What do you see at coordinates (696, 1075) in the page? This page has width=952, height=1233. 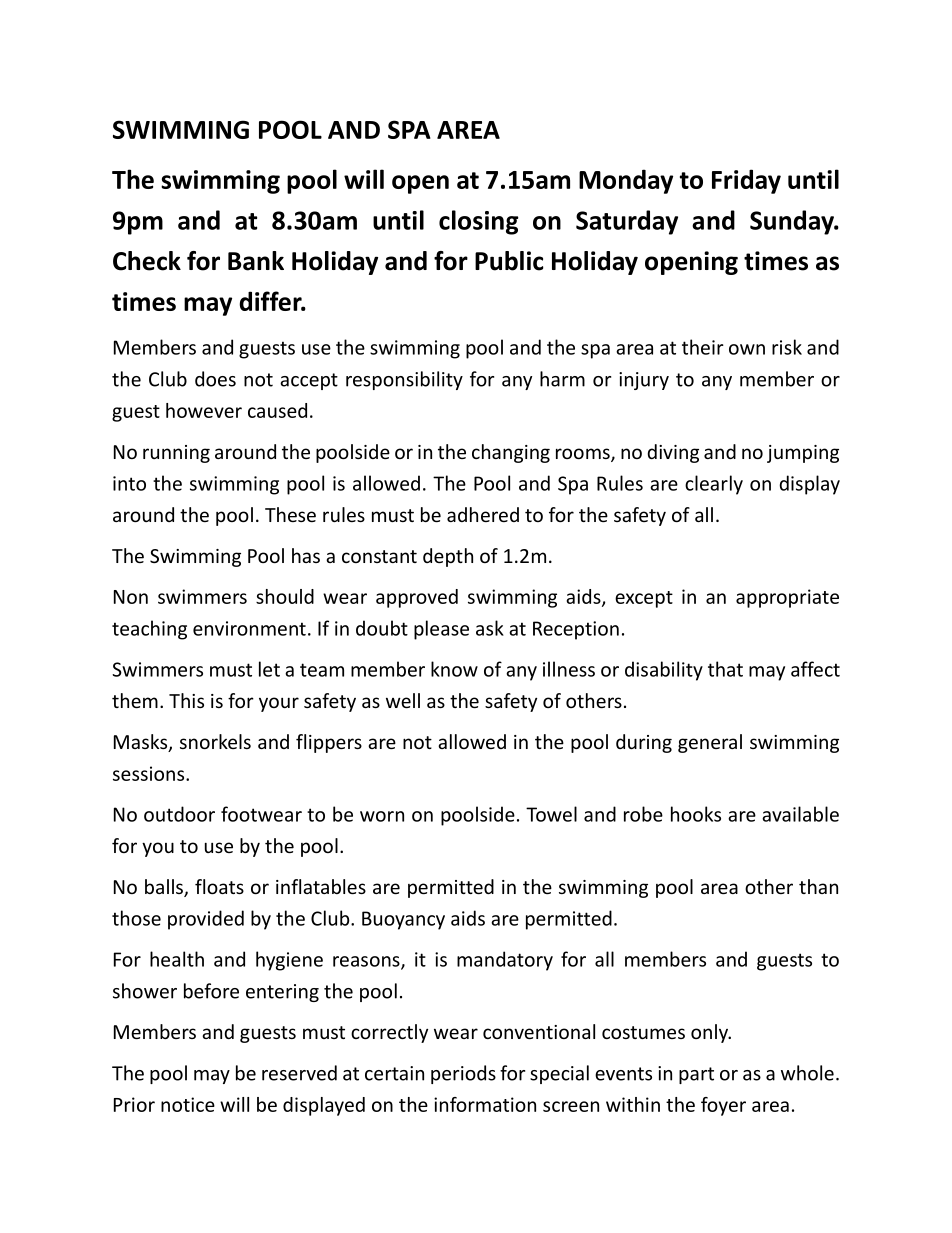 I see `part` at bounding box center [696, 1075].
